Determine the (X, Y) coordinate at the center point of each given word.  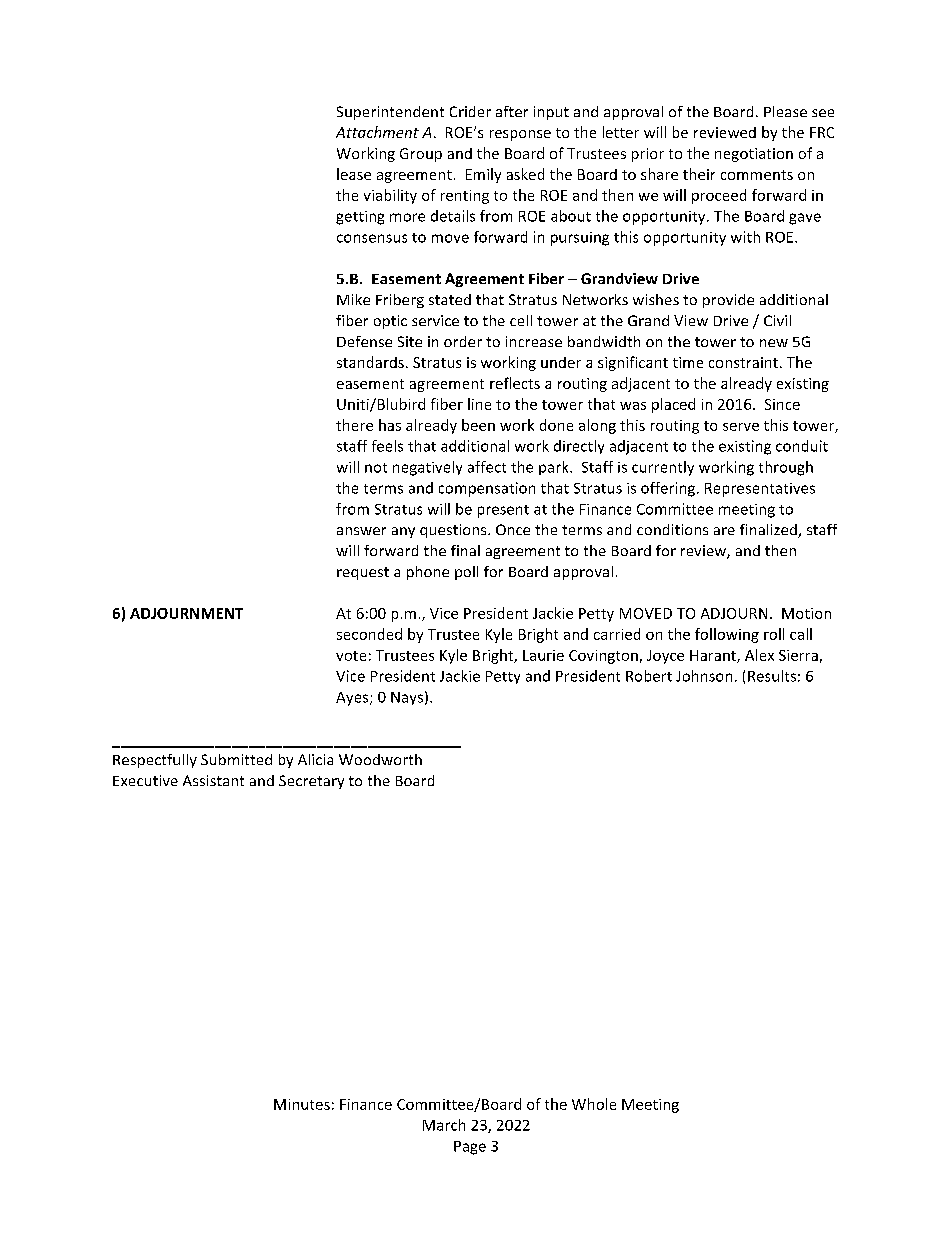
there (354, 425)
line (479, 404)
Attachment (377, 132)
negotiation (754, 155)
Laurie (543, 655)
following (727, 635)
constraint (743, 362)
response (520, 135)
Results (772, 676)
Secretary (311, 782)
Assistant (213, 780)
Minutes (302, 1104)
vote (351, 656)
